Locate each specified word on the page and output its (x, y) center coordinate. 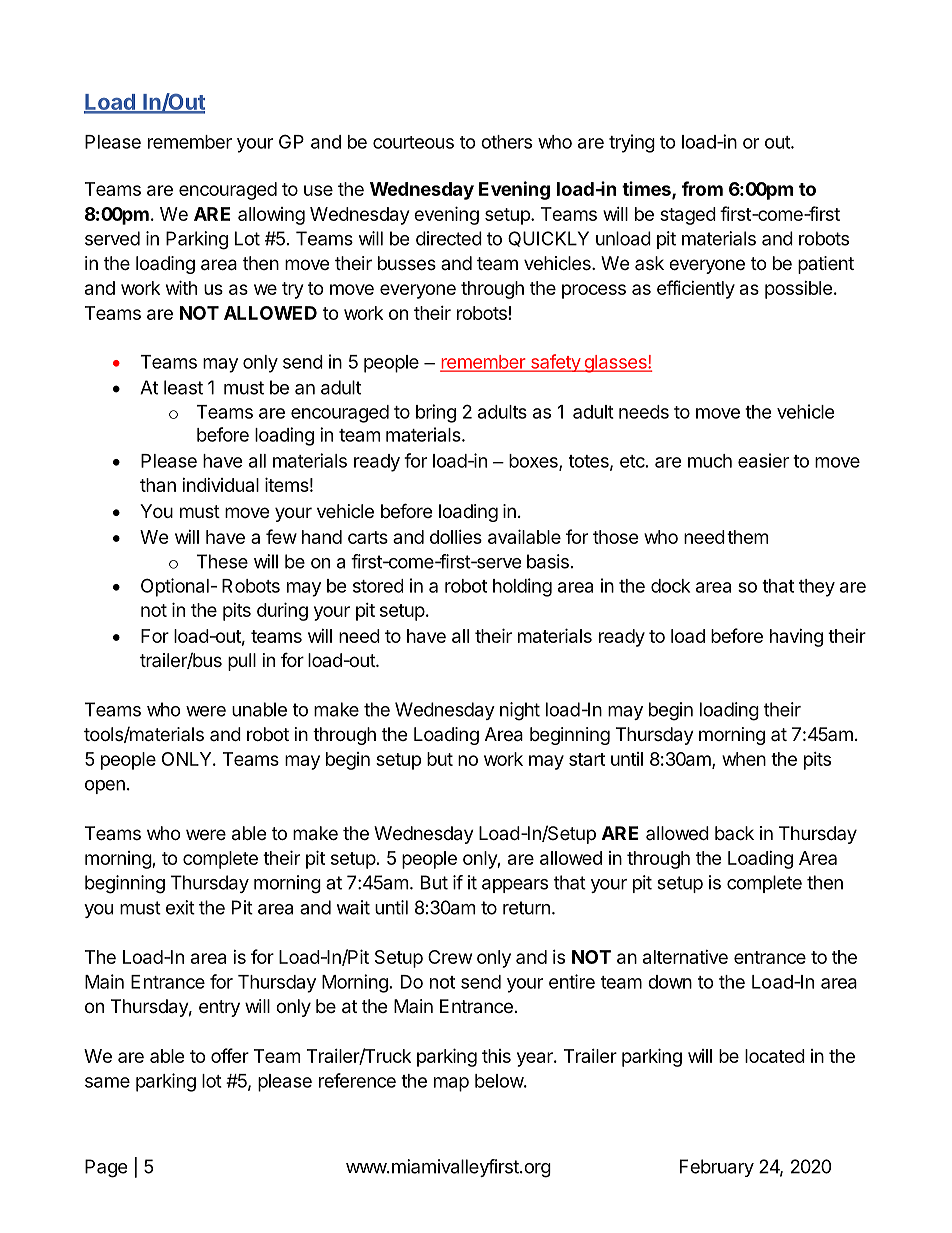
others (506, 142)
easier (763, 460)
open (105, 787)
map (451, 1084)
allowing (271, 216)
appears (515, 886)
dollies (456, 537)
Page (106, 1168)
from (702, 188)
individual (220, 485)
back (734, 833)
